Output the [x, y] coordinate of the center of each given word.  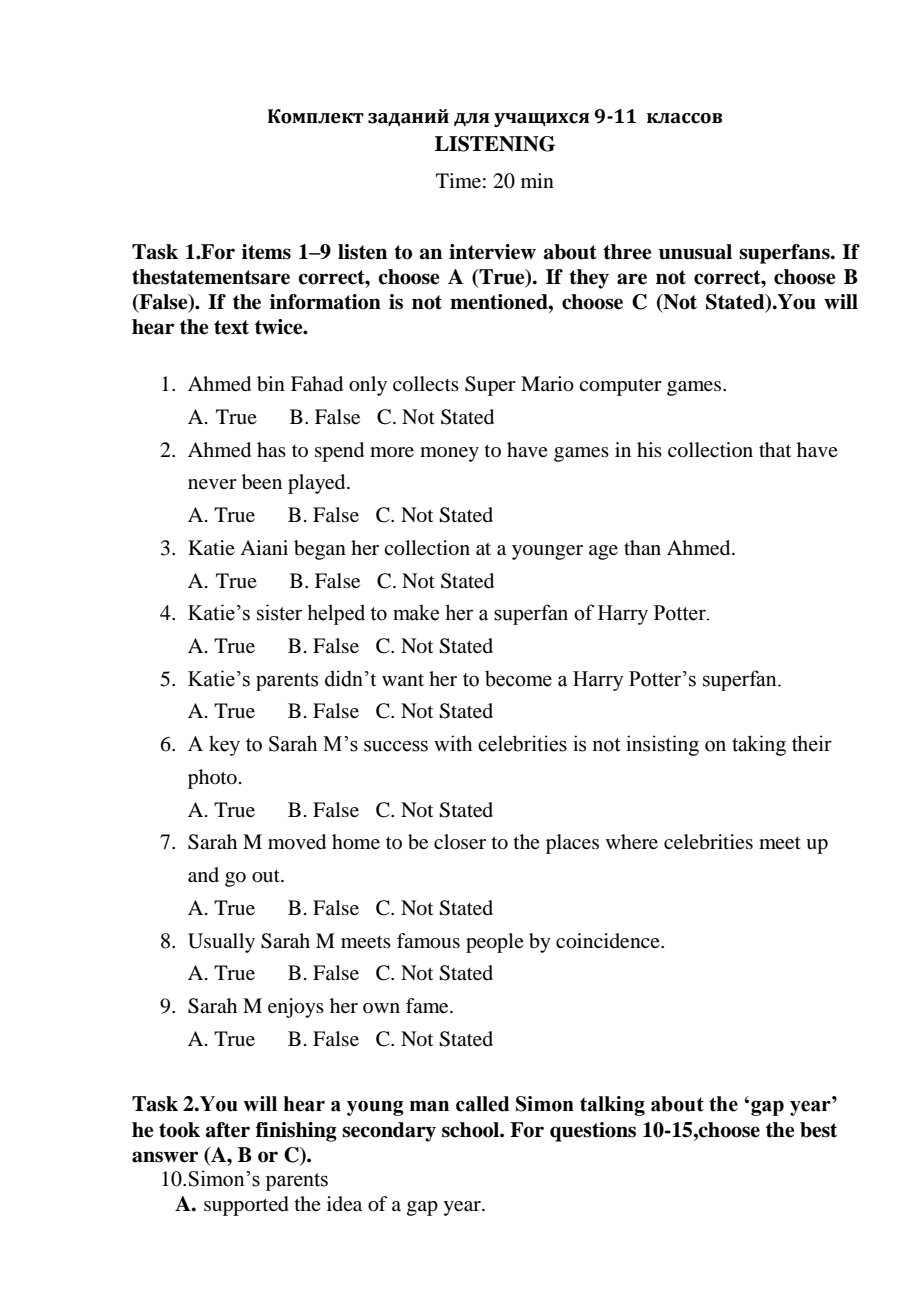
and [203, 875]
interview [492, 252]
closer [460, 842]
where [632, 842]
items [266, 252]
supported [246, 1206]
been [262, 482]
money [449, 454]
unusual [695, 252]
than [642, 547]
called [482, 1104]
